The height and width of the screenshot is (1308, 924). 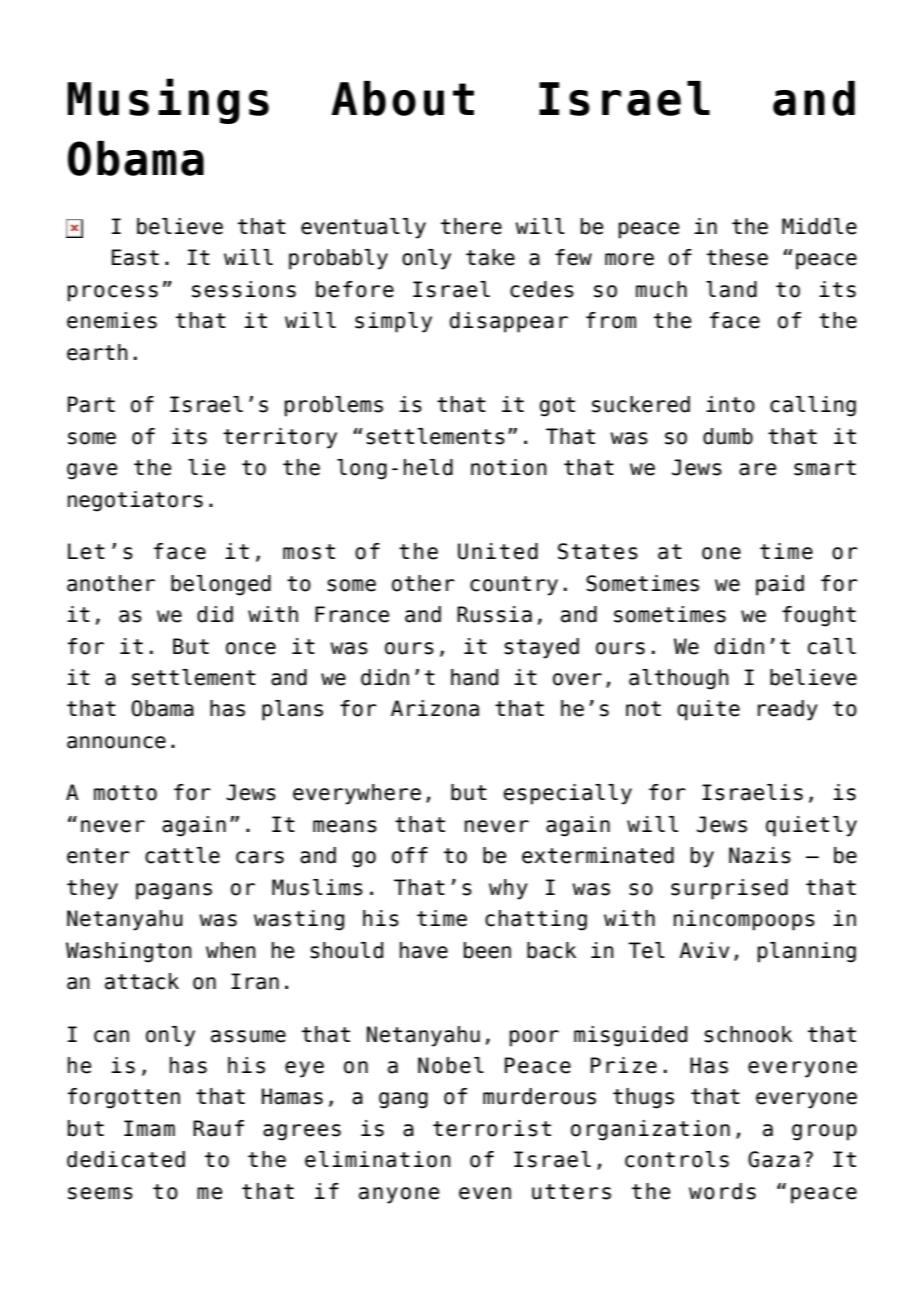 What do you see at coordinates (492, 1128) in the screenshot?
I see `terrorist` at bounding box center [492, 1128].
